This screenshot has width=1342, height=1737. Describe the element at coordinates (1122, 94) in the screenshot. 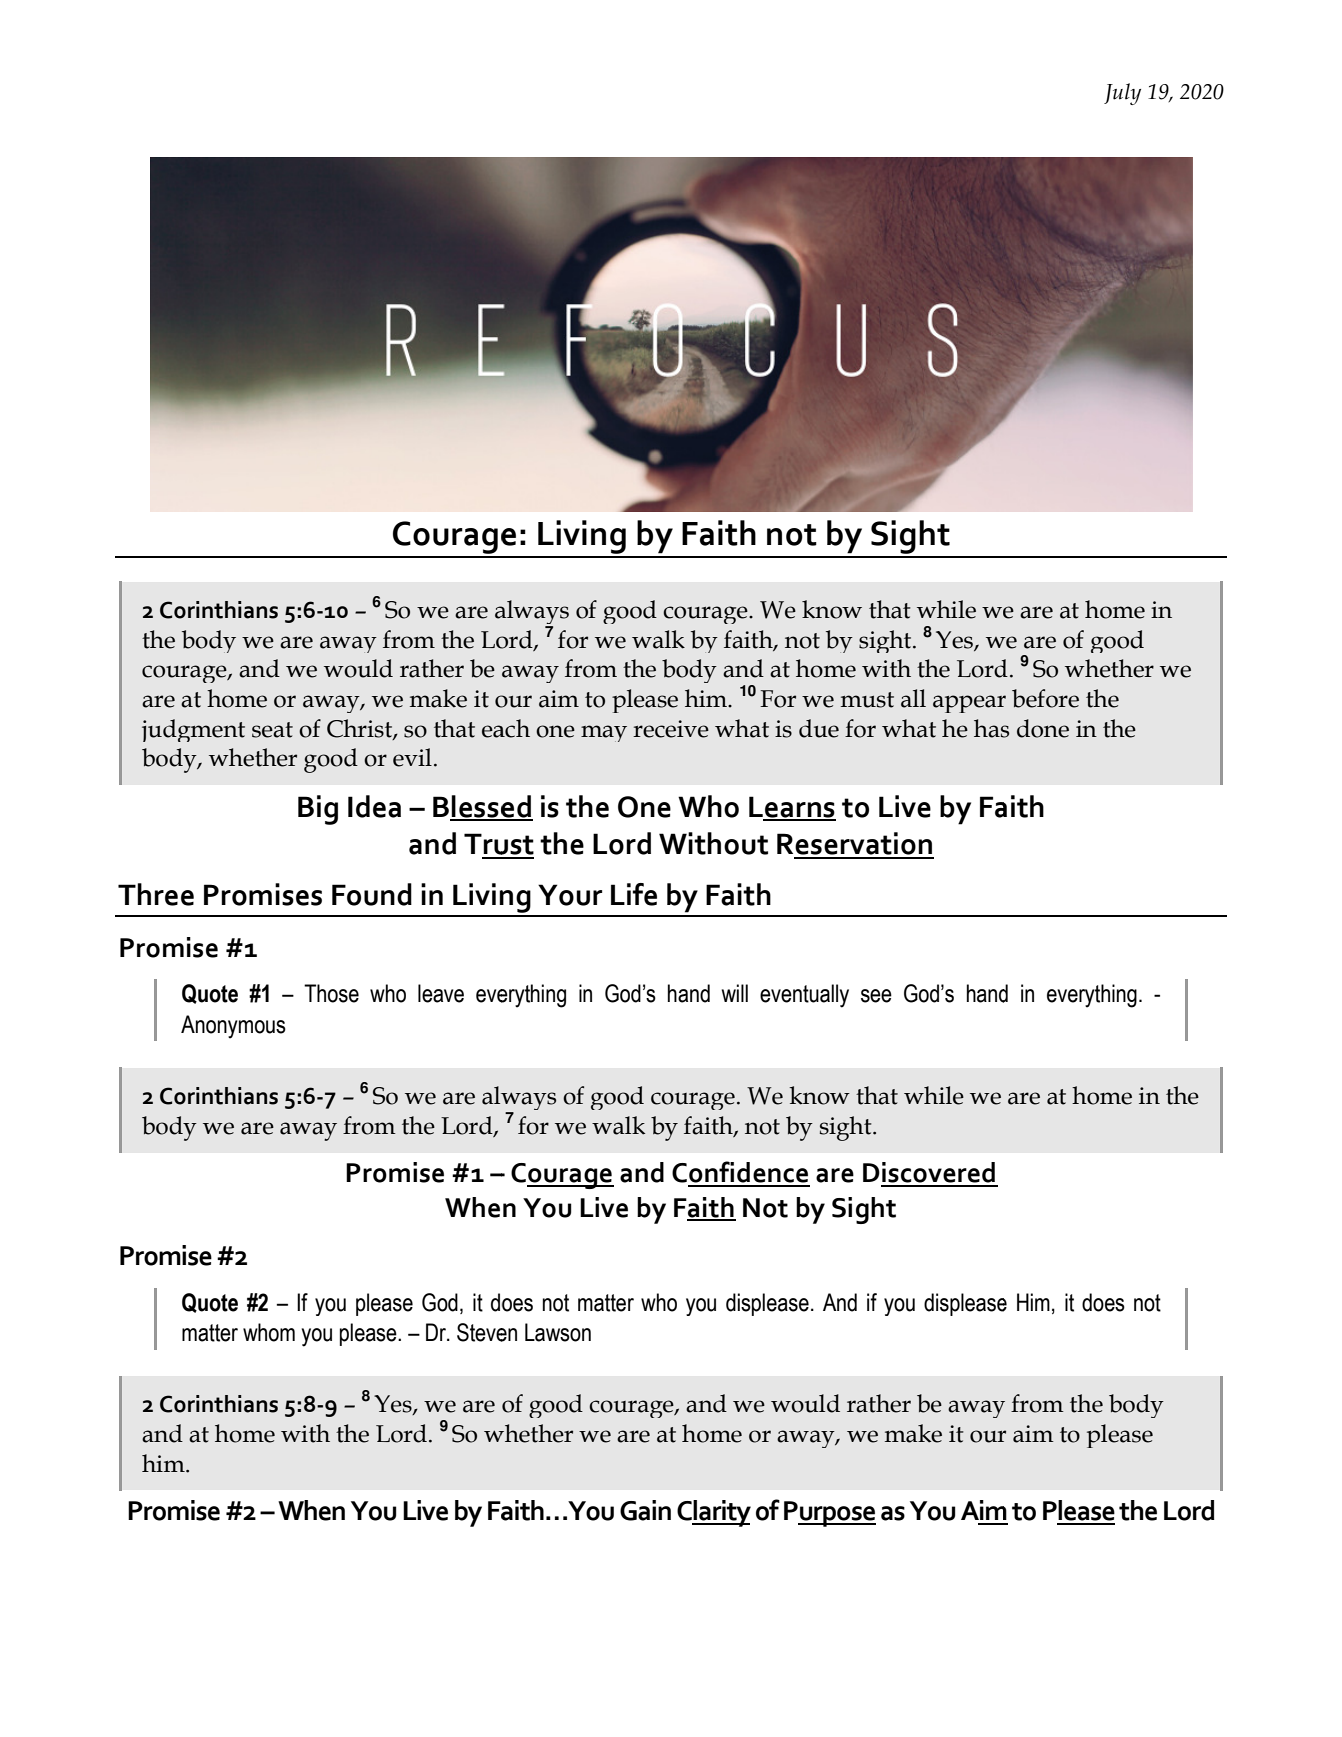

I see `July` at that location.
